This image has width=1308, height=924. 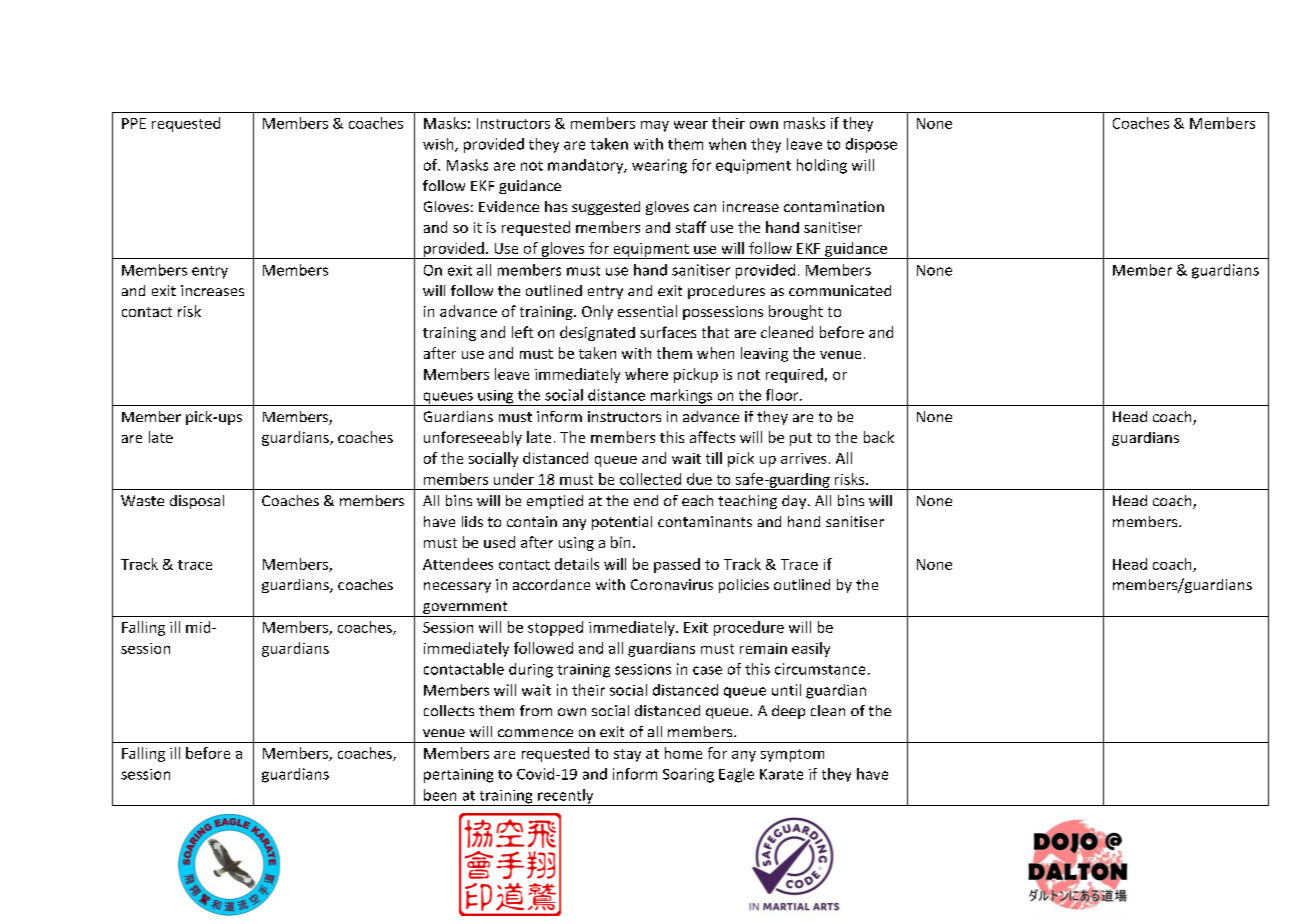 What do you see at coordinates (440, 795) in the image?
I see `been` at bounding box center [440, 795].
